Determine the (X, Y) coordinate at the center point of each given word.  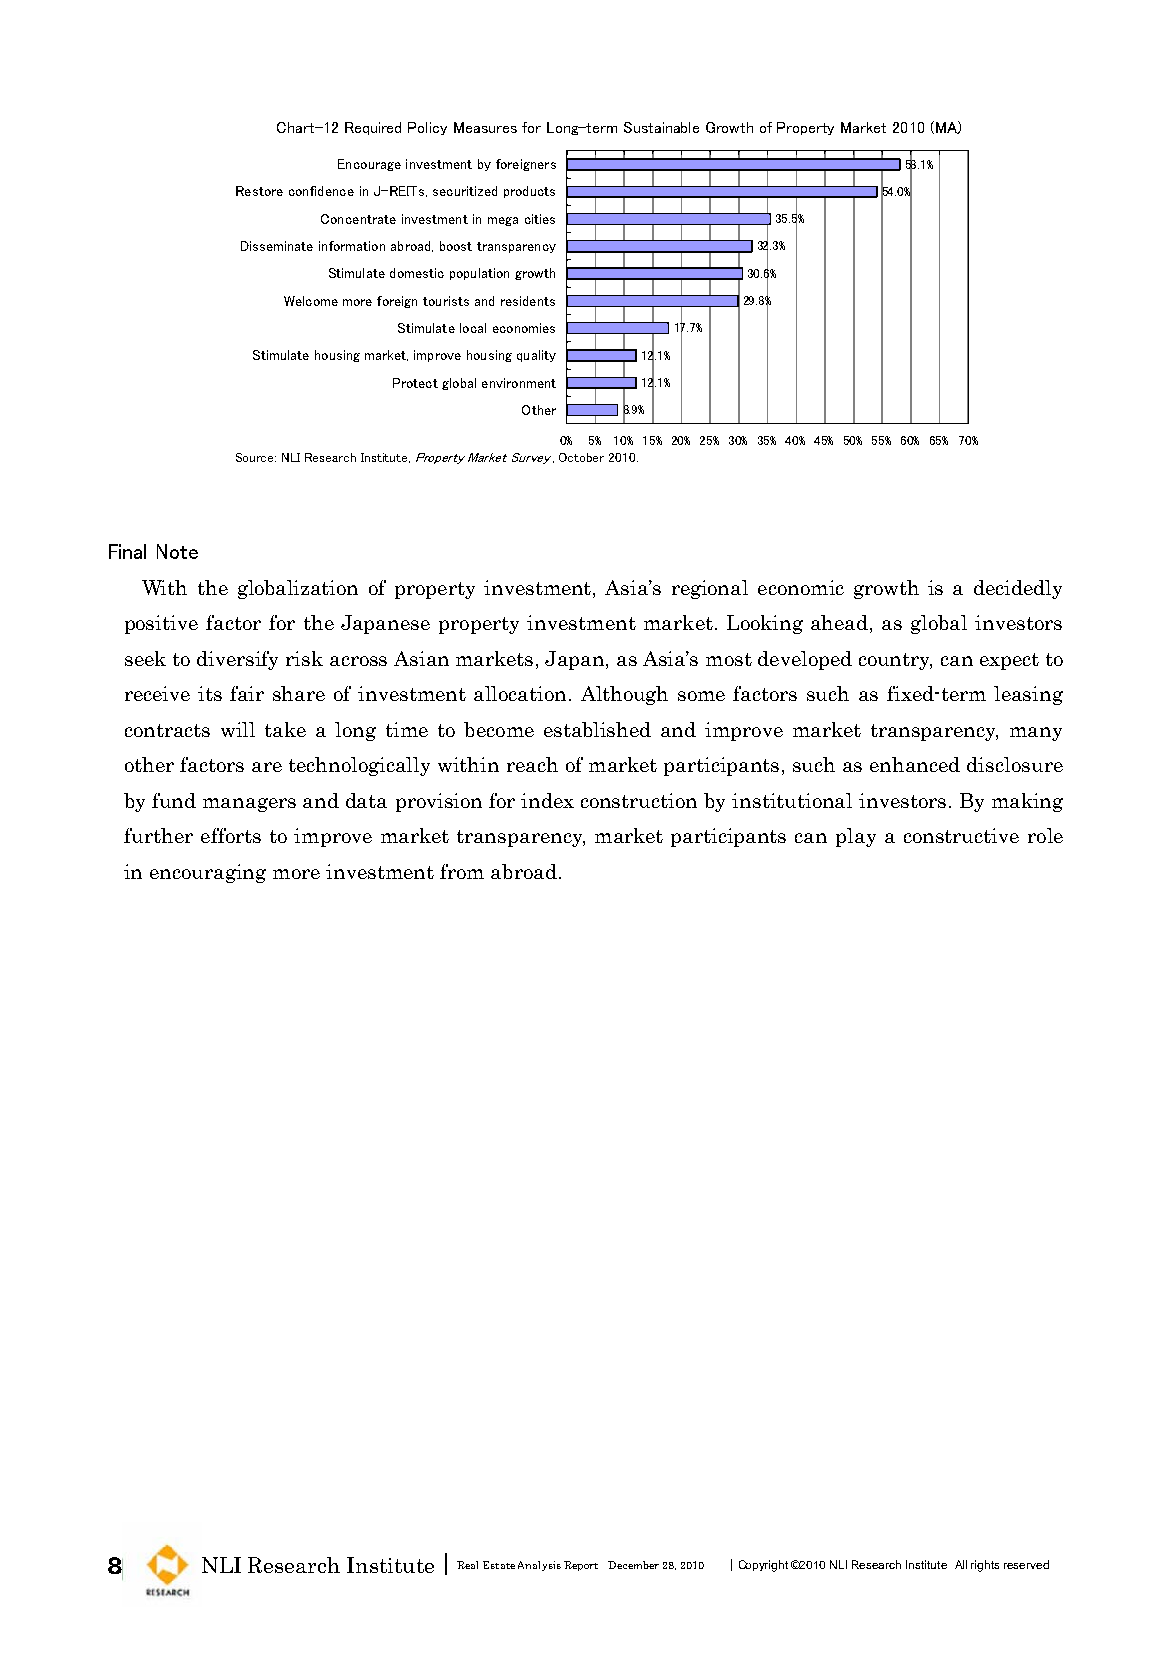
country (895, 661)
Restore (259, 191)
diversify (237, 660)
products (529, 192)
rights (985, 1566)
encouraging (208, 873)
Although (624, 695)
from (462, 871)
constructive (961, 835)
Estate (499, 1565)
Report (581, 1566)
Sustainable (661, 127)
